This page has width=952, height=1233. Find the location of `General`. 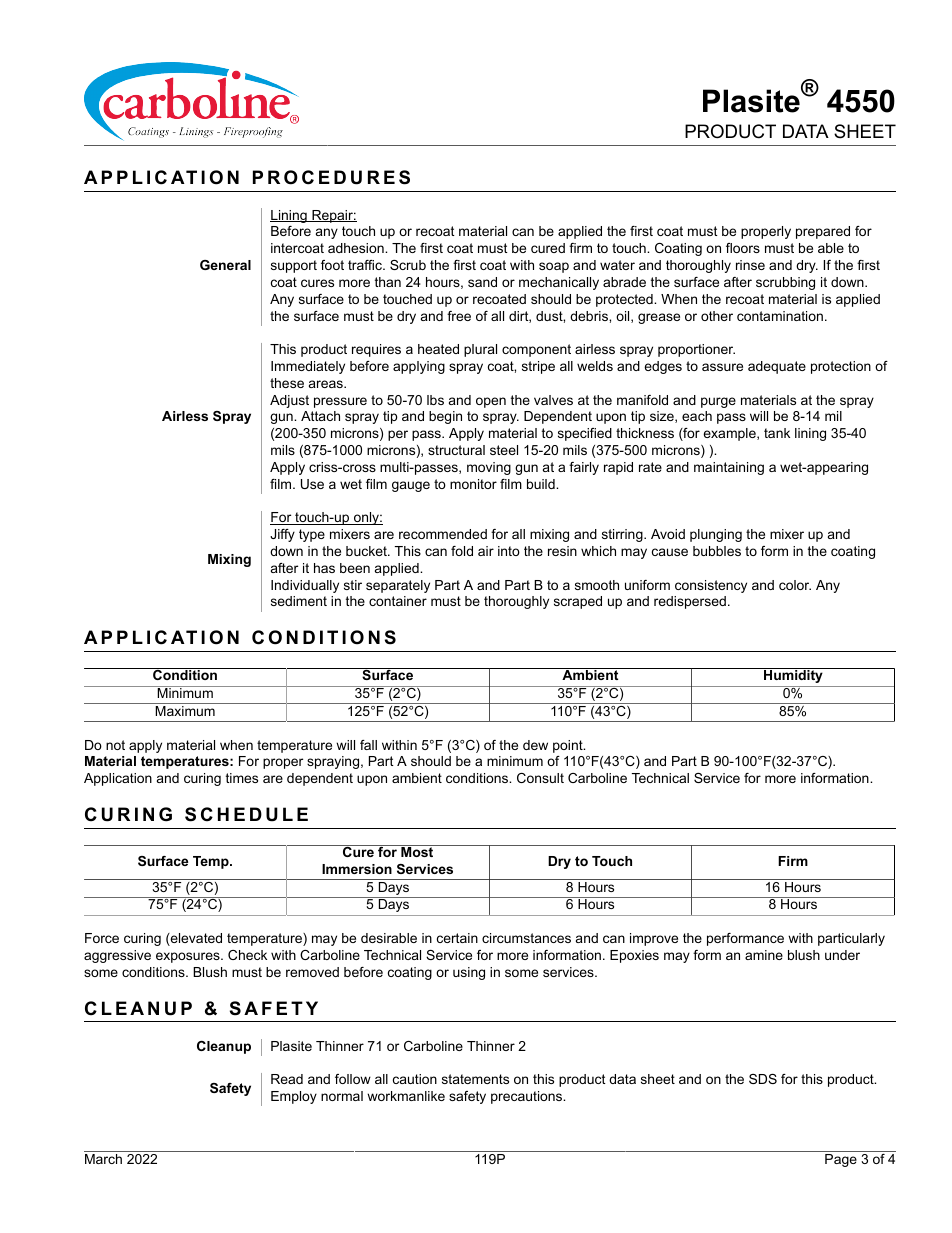

General is located at coordinates (225, 265).
